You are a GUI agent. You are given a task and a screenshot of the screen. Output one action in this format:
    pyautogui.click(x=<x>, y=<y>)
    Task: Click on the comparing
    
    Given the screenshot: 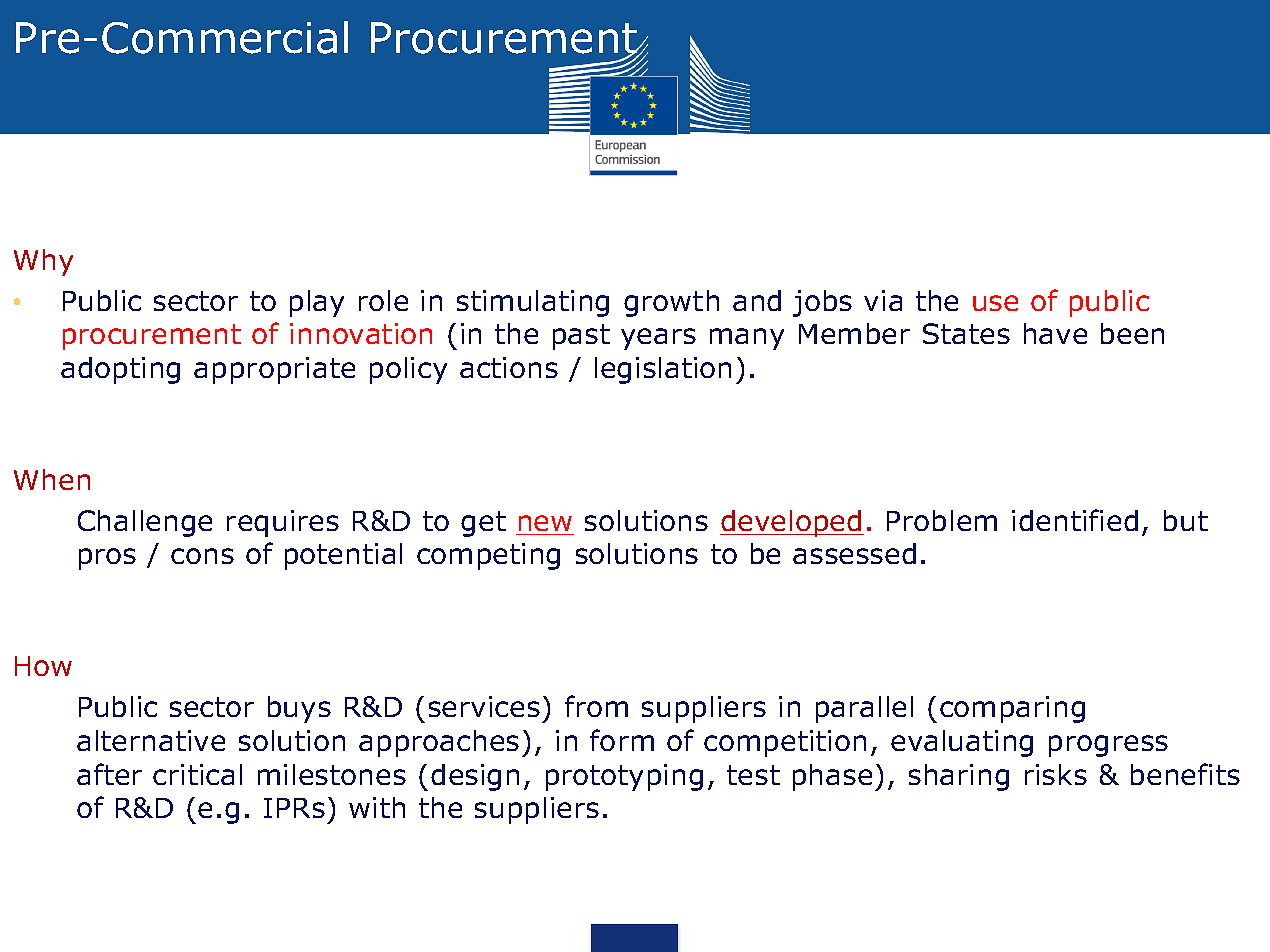 What is the action you would take?
    pyautogui.click(x=1012, y=709)
